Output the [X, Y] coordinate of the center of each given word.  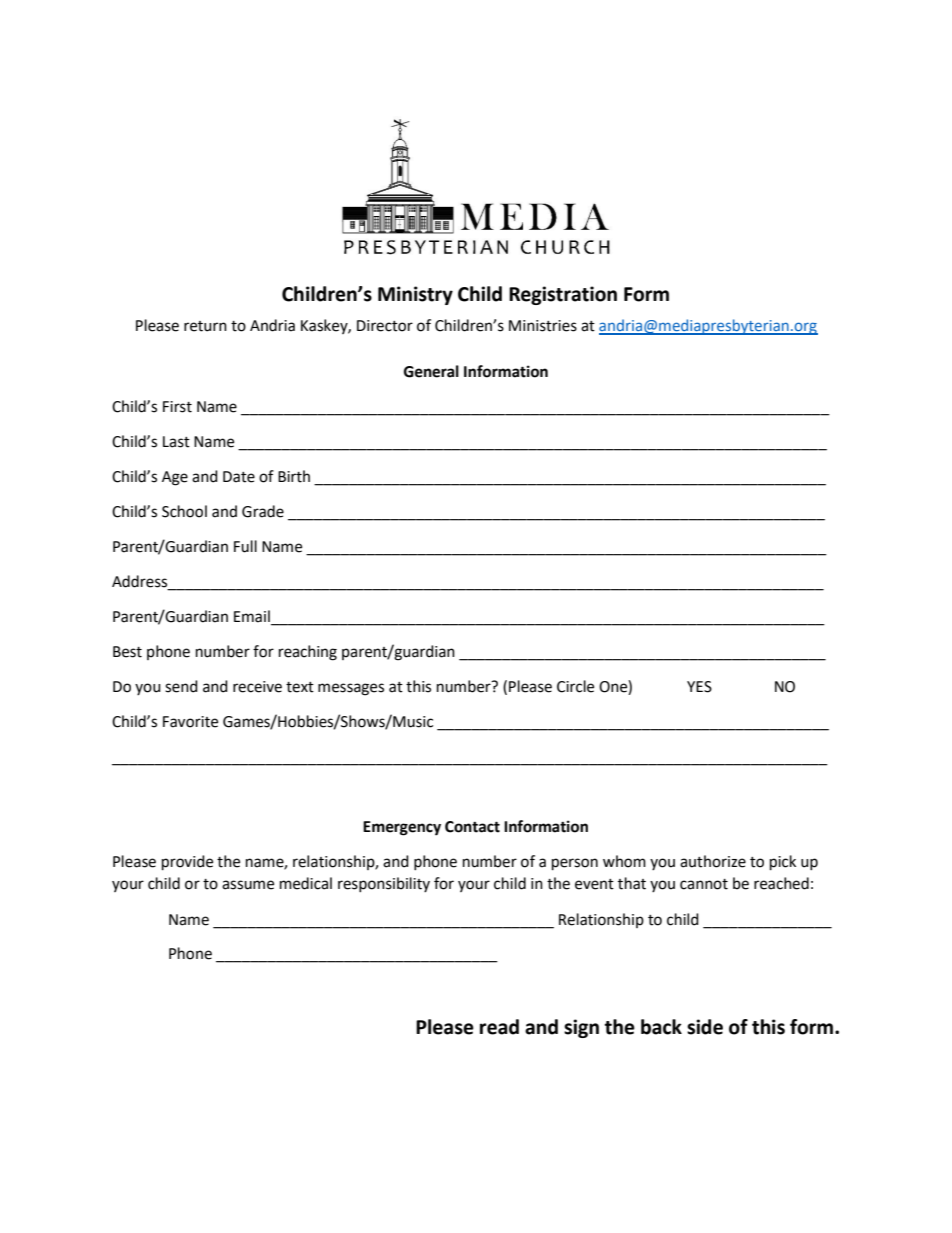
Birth [294, 476]
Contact [472, 827]
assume [248, 885]
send [181, 686]
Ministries [543, 326]
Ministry [415, 295]
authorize [713, 861]
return [205, 326]
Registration [563, 295]
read [499, 1027]
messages [351, 689]
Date [239, 477]
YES [699, 687]
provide [187, 863]
